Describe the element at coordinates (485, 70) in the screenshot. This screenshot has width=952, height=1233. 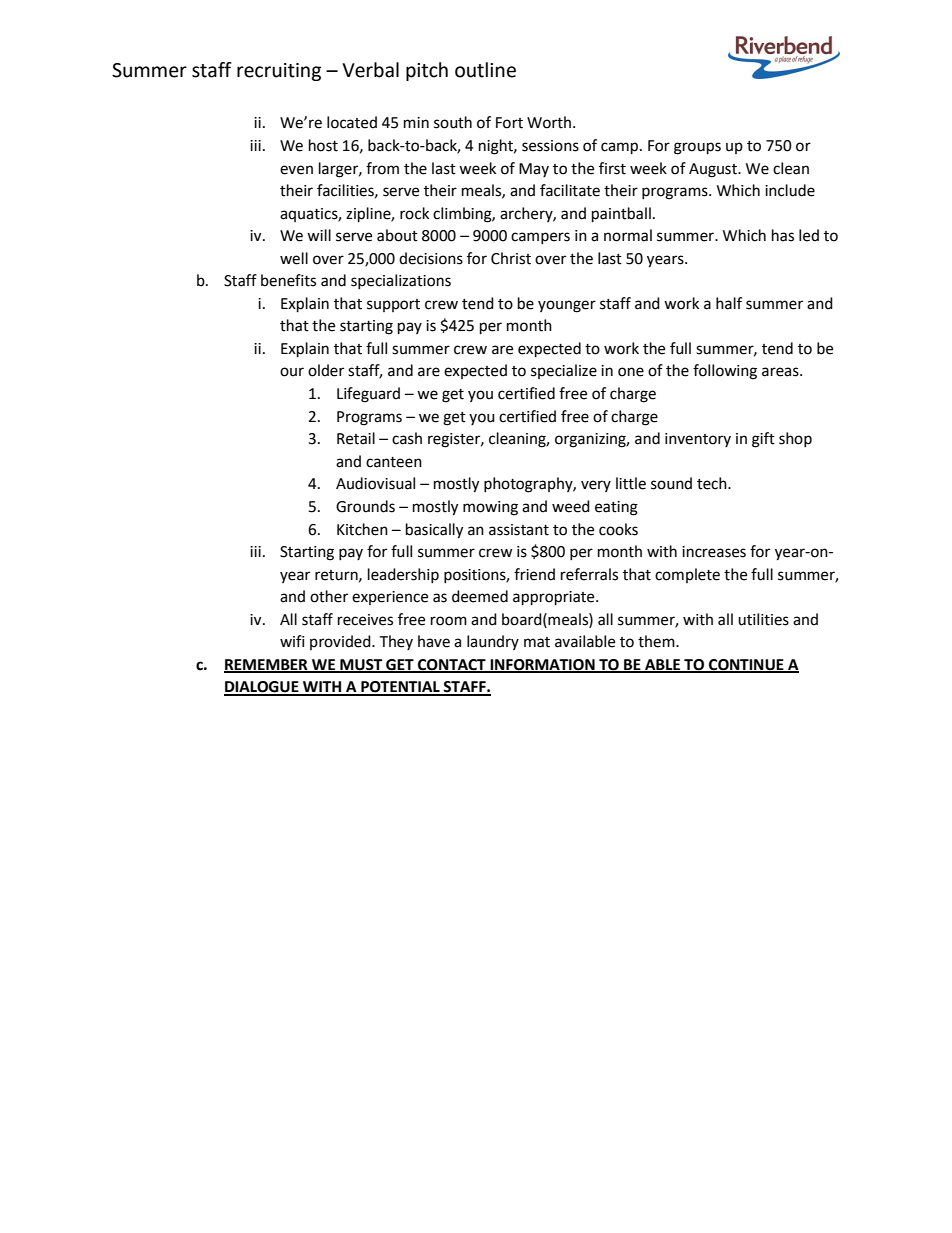
I see `outline` at that location.
